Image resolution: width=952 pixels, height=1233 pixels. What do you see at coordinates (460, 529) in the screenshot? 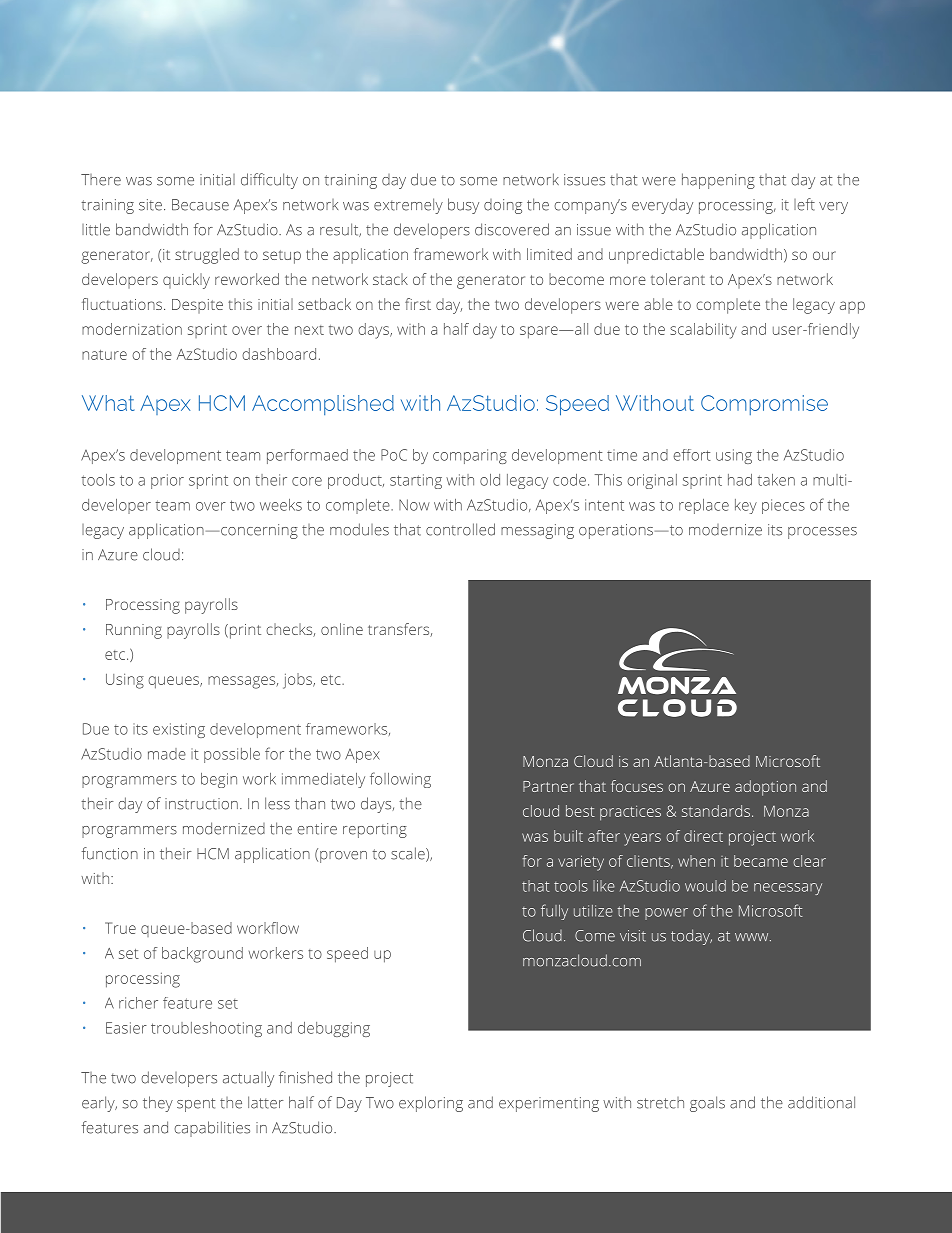
I see `controlled` at bounding box center [460, 529].
